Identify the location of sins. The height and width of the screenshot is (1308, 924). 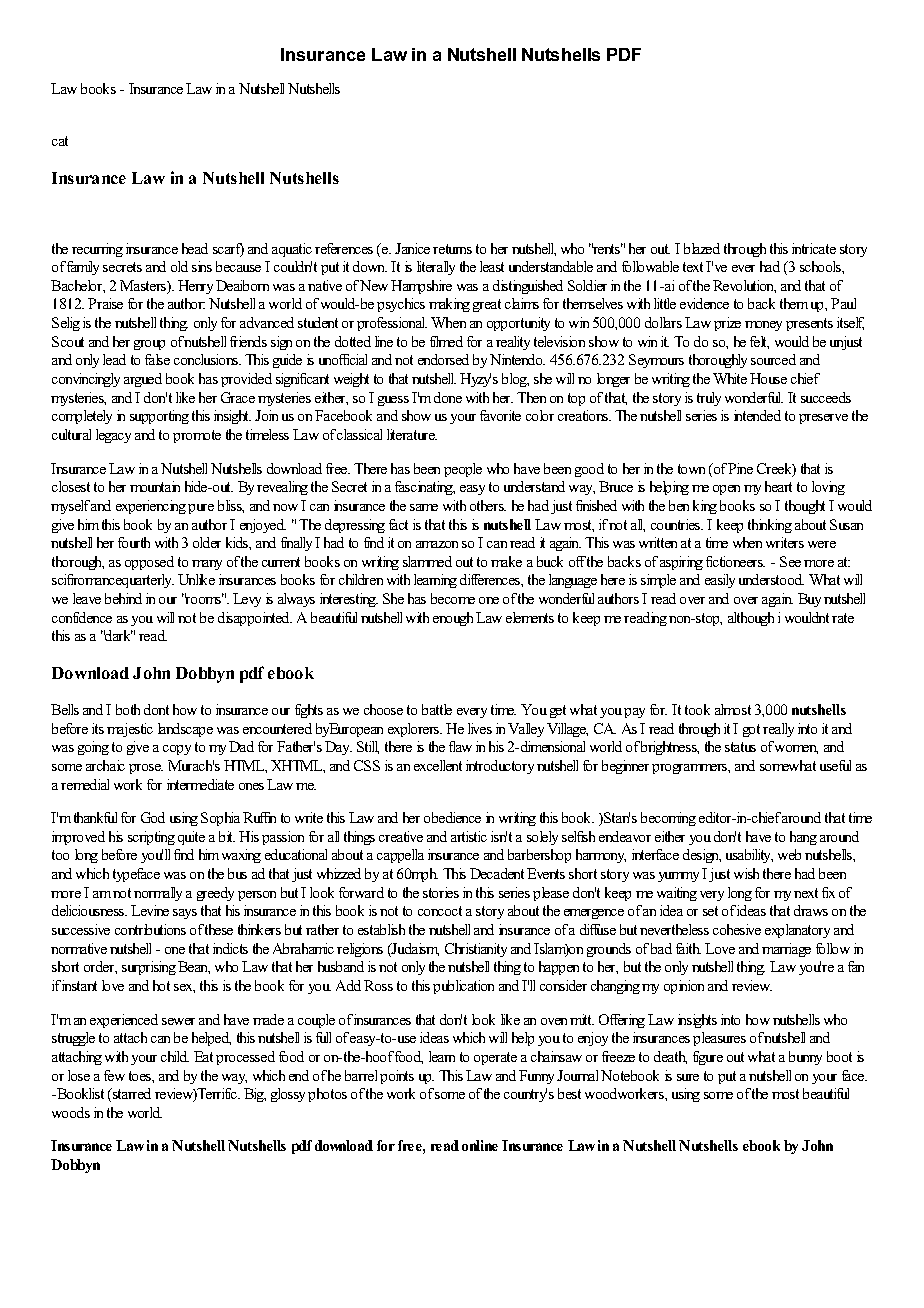
(202, 266).
